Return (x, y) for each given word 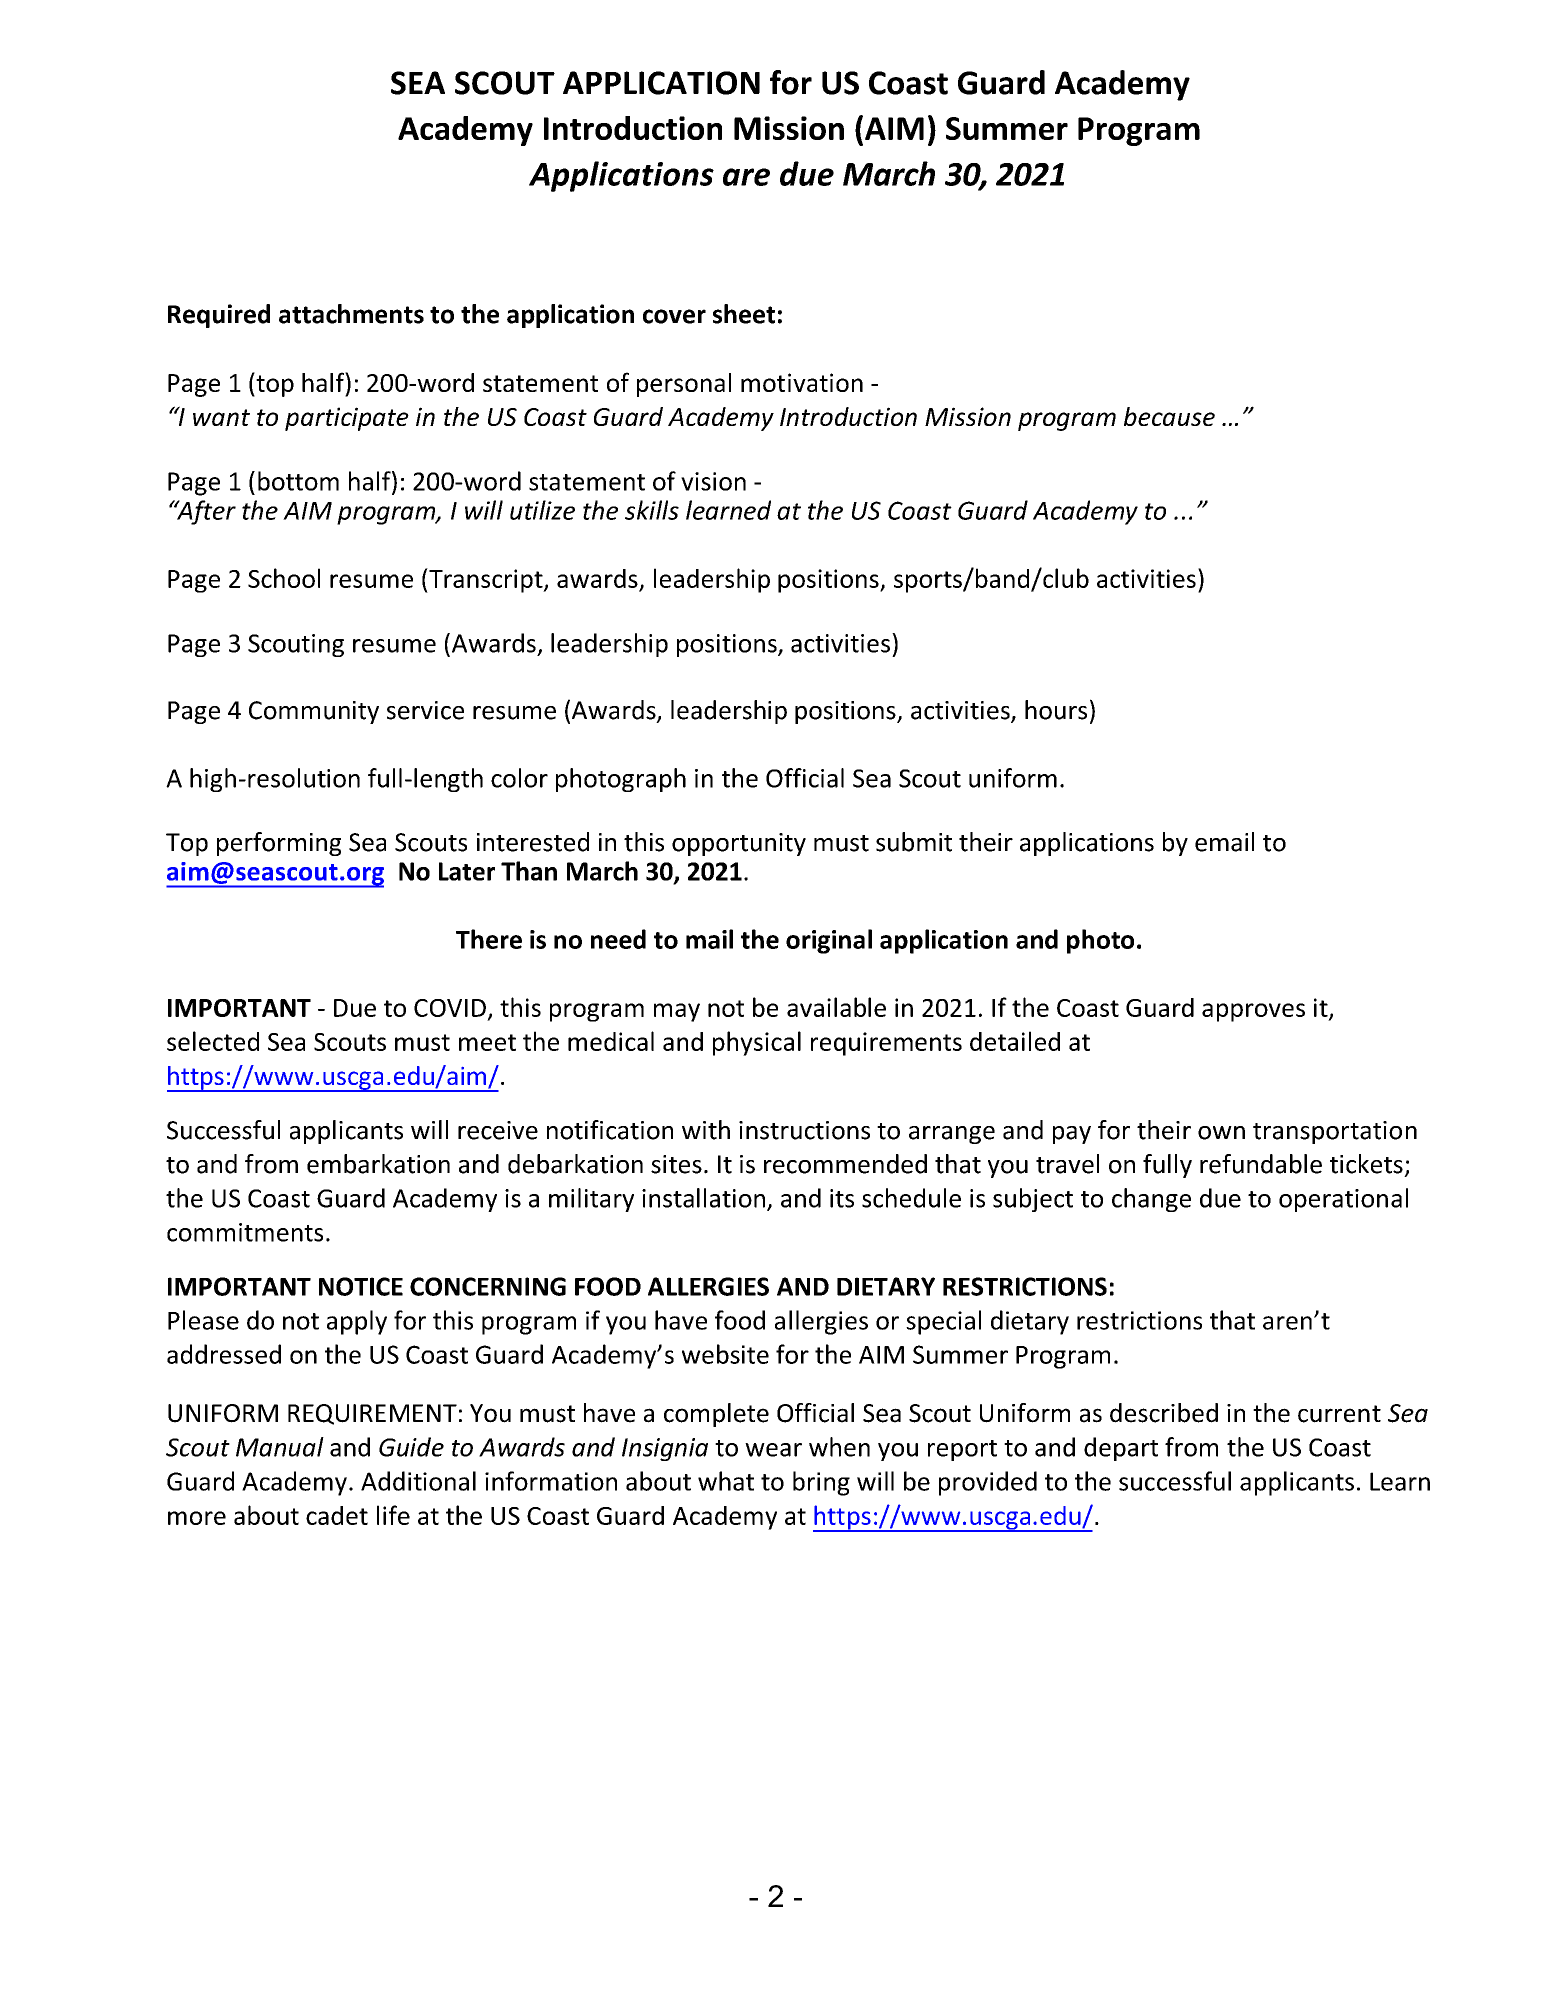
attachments (351, 314)
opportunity (739, 844)
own (1221, 1133)
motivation (802, 382)
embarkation (378, 1164)
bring (821, 1483)
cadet (337, 1515)
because (1169, 416)
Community (314, 712)
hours (1056, 710)
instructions (804, 1130)
